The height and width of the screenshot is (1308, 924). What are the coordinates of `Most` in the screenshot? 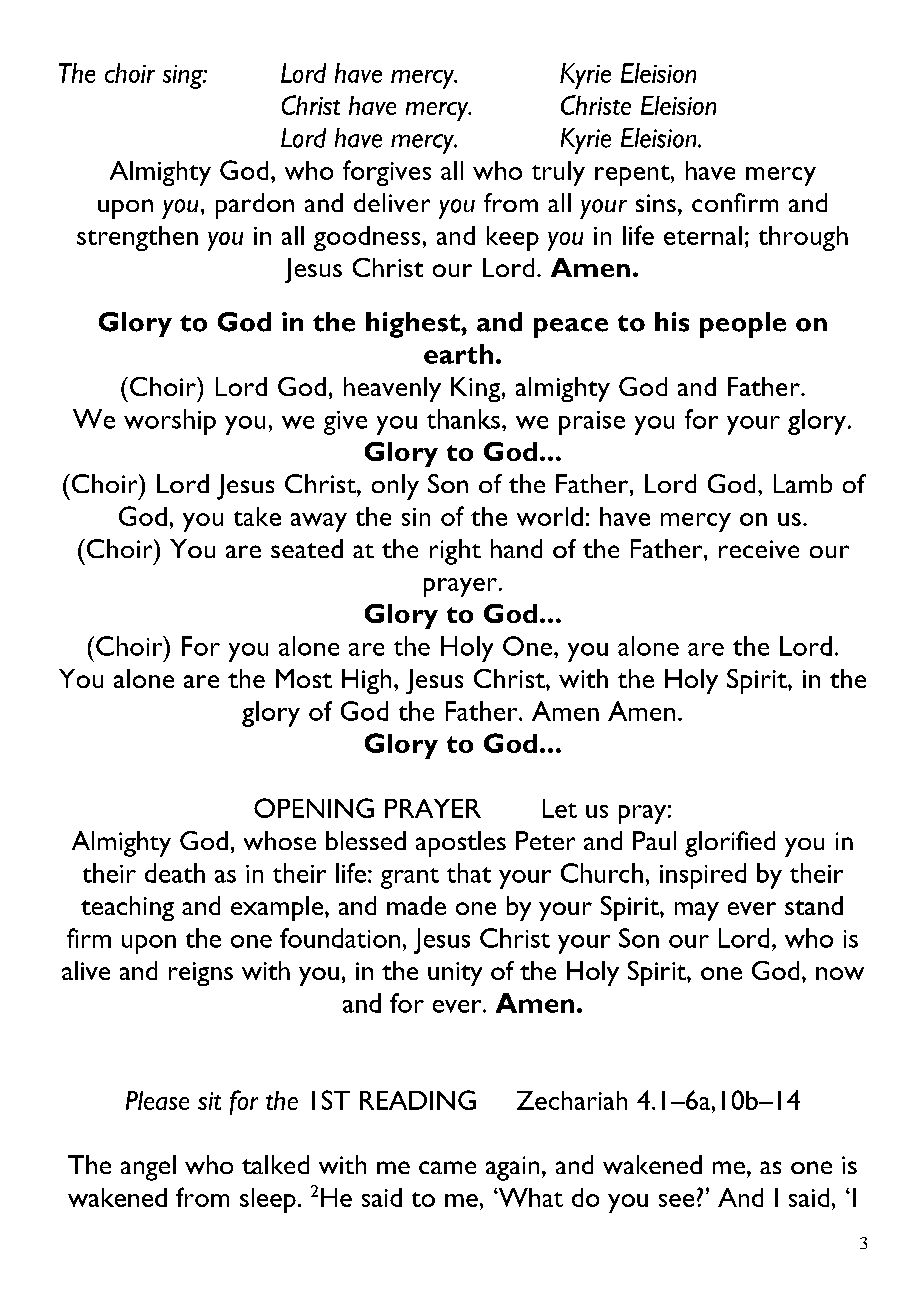 It's located at (304, 678).
